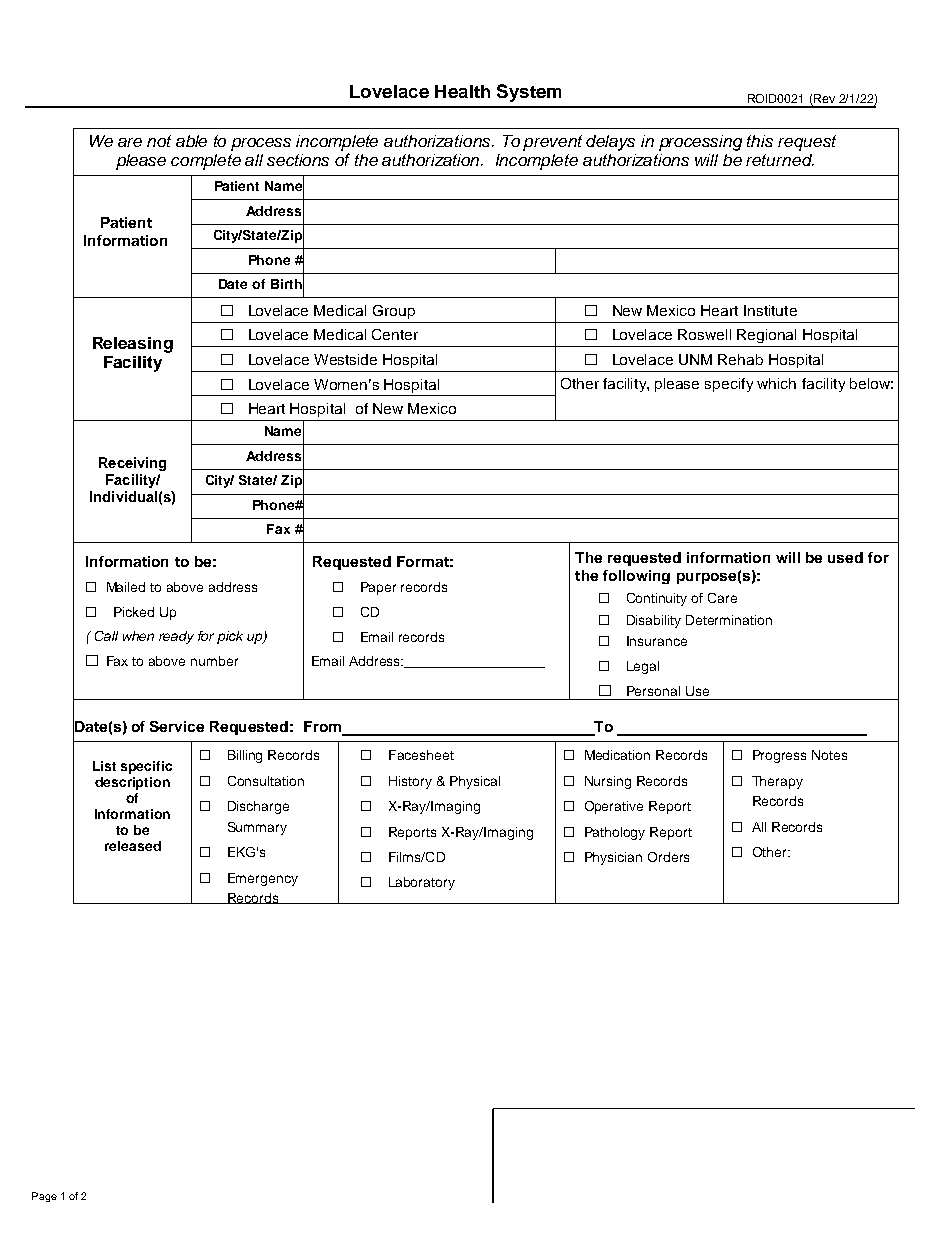  I want to click on Laboratory, so click(422, 883).
